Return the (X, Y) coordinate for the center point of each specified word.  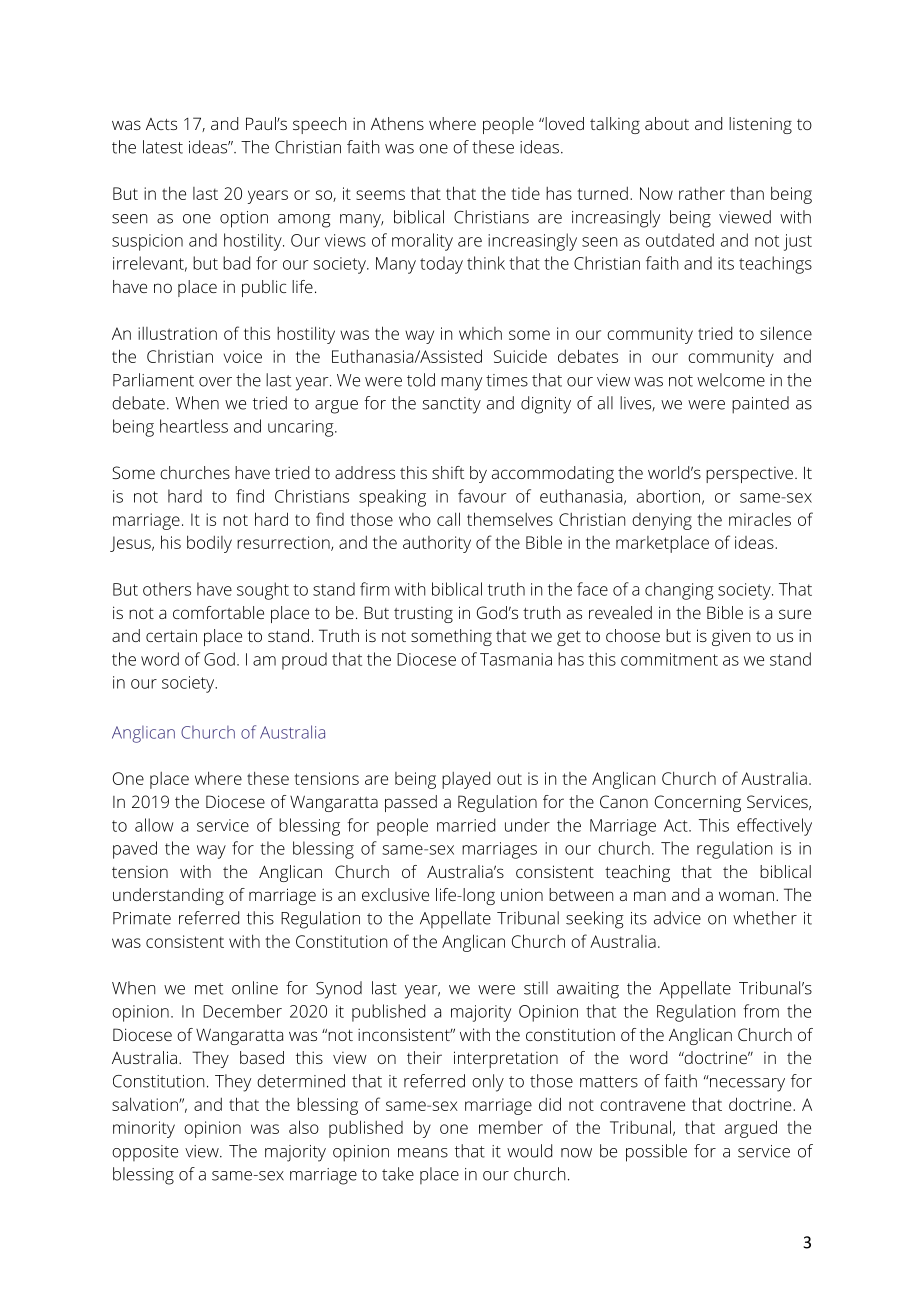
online (255, 988)
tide (525, 193)
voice (243, 356)
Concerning (698, 803)
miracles (760, 519)
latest (163, 147)
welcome (731, 380)
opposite (145, 1153)
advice (677, 918)
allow (154, 825)
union (522, 894)
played (466, 780)
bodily (209, 544)
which (480, 333)
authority (437, 544)
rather (702, 193)
